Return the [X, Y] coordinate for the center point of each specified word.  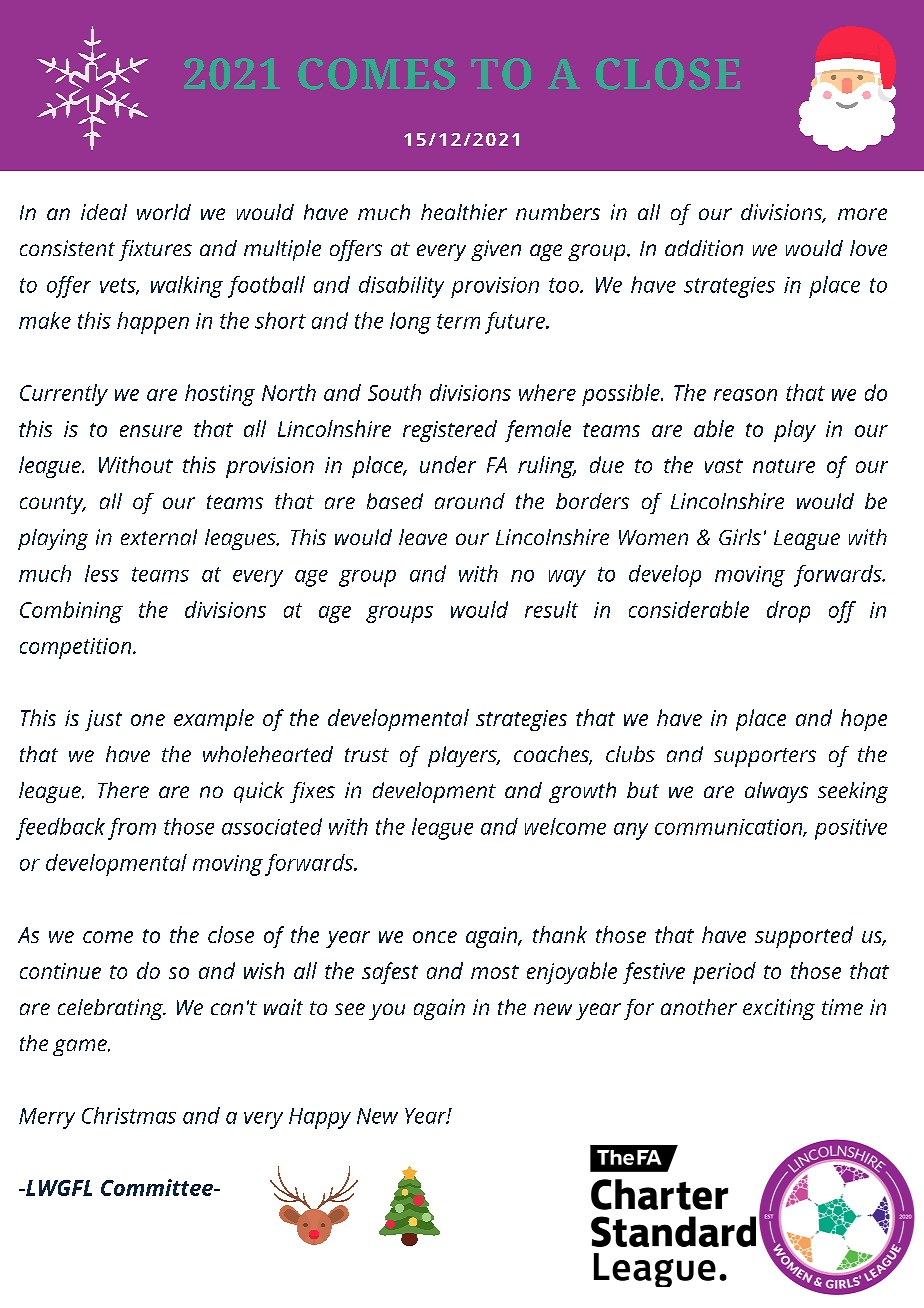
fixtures [155, 250]
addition [704, 248]
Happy [320, 1118]
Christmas [129, 1115]
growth [582, 792]
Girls [740, 537]
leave [423, 537]
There [123, 790]
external [159, 537]
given [496, 250]
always [776, 792]
